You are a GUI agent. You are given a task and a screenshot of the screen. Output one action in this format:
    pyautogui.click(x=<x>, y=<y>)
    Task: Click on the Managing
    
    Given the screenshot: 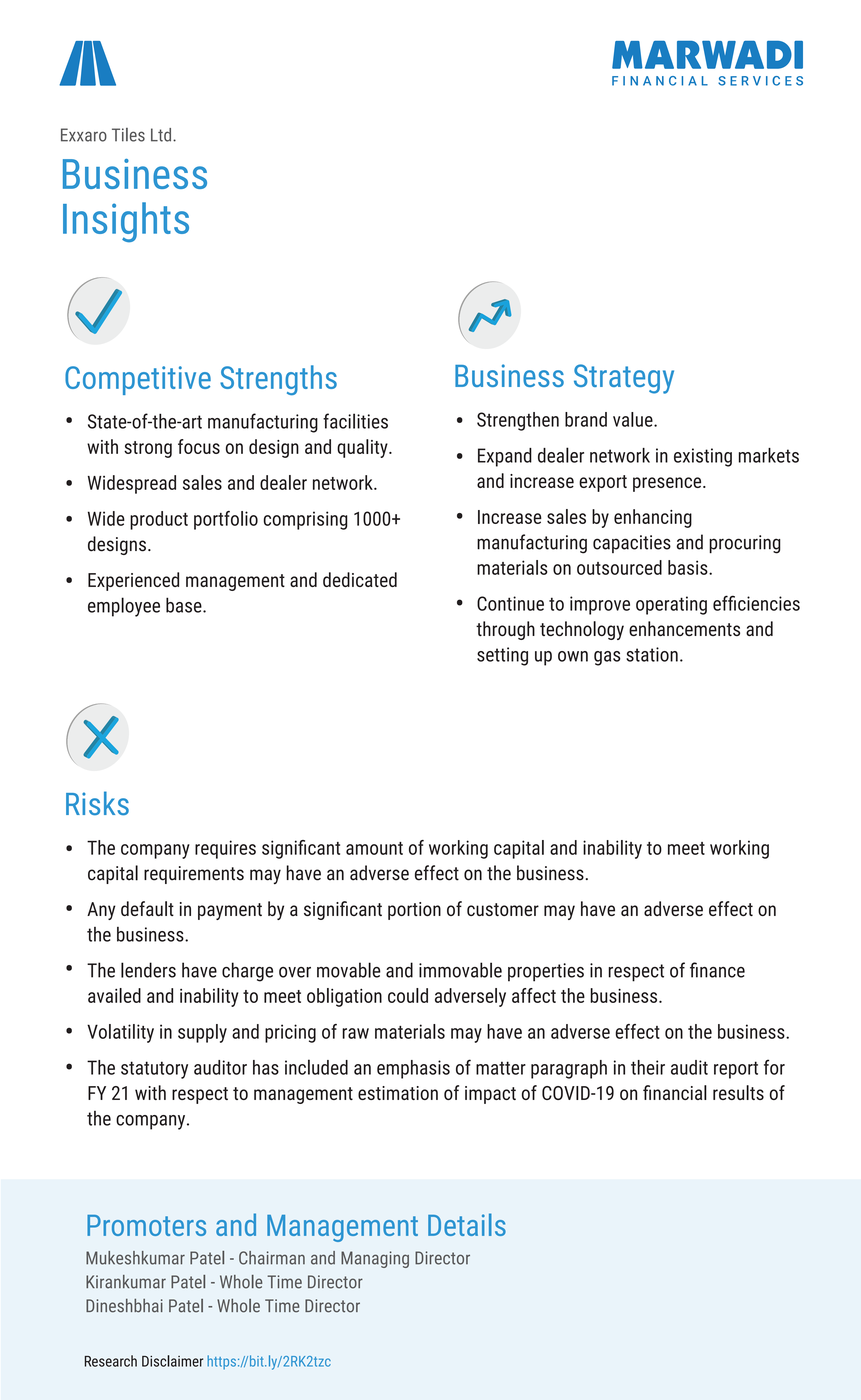 What is the action you would take?
    pyautogui.click(x=375, y=1259)
